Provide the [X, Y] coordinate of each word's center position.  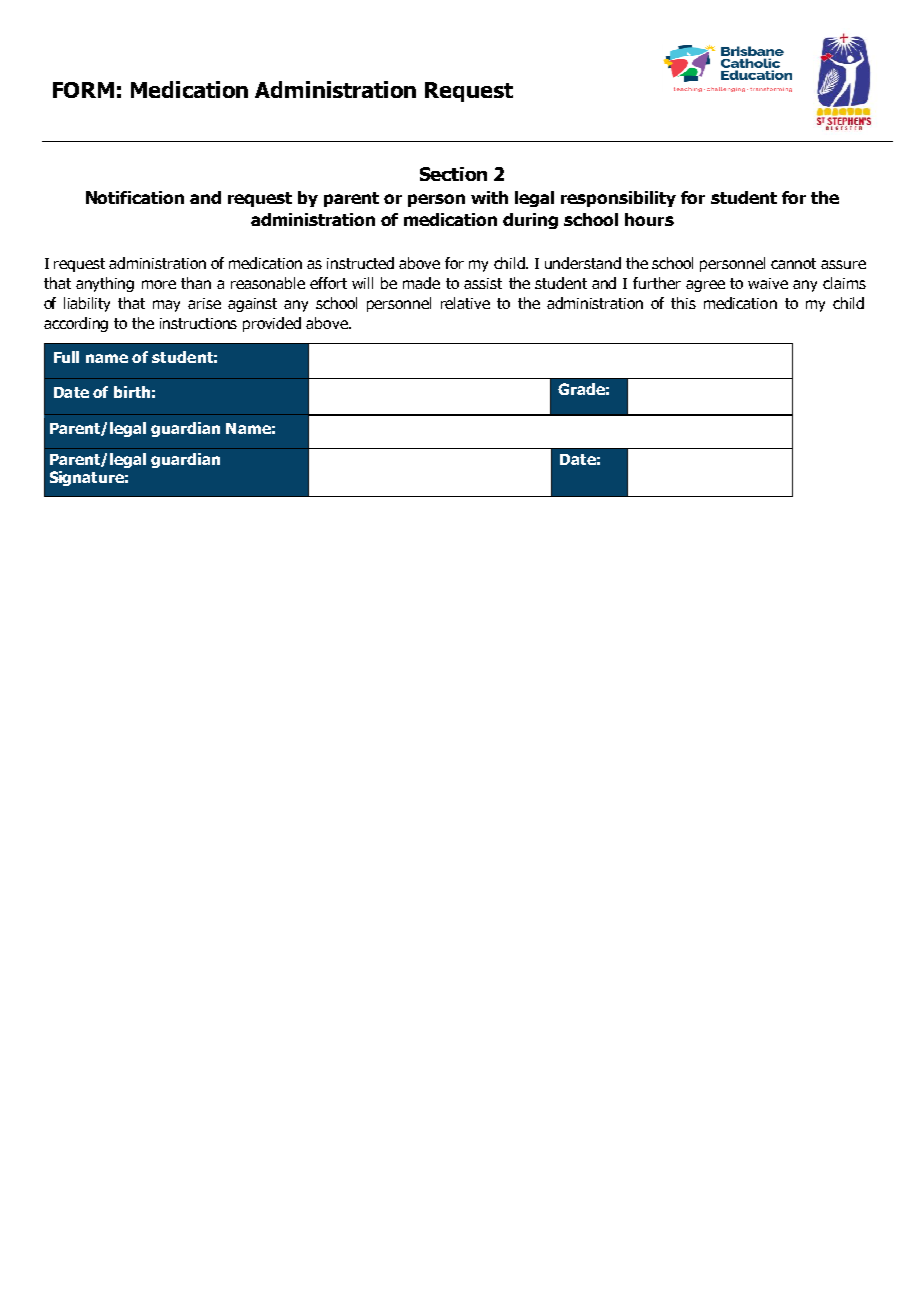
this [683, 303]
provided [272, 324]
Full [66, 357]
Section [453, 174]
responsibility [618, 199]
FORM [83, 90]
